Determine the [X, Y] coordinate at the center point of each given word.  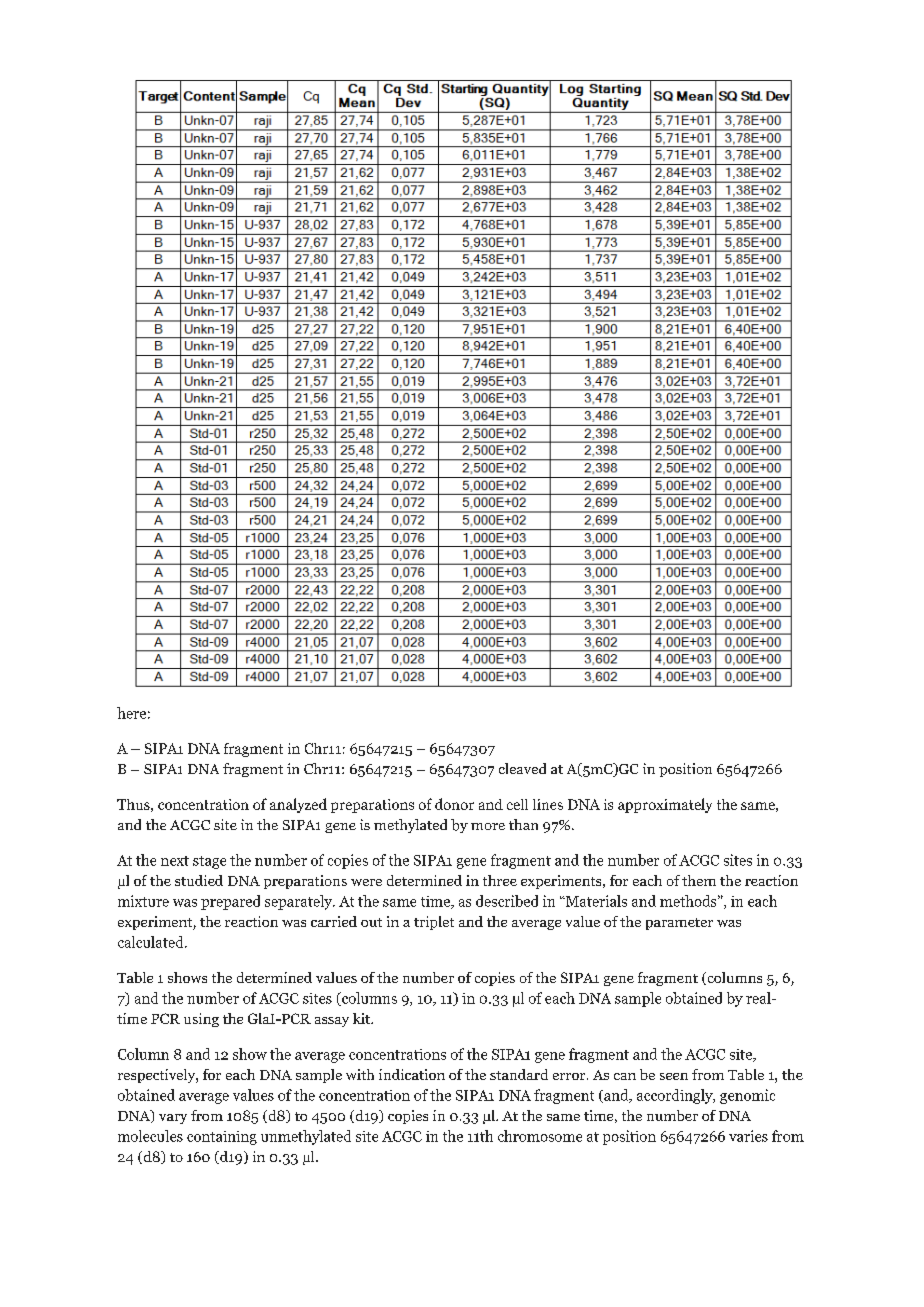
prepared [230, 902]
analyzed [298, 805]
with [360, 1074]
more [488, 826]
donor [454, 804]
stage [209, 862]
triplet [434, 923]
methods [688, 901]
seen [674, 1076]
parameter [679, 924]
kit [362, 1018]
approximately [665, 805]
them [699, 880]
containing [222, 1138]
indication [412, 1074]
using [201, 1020]
